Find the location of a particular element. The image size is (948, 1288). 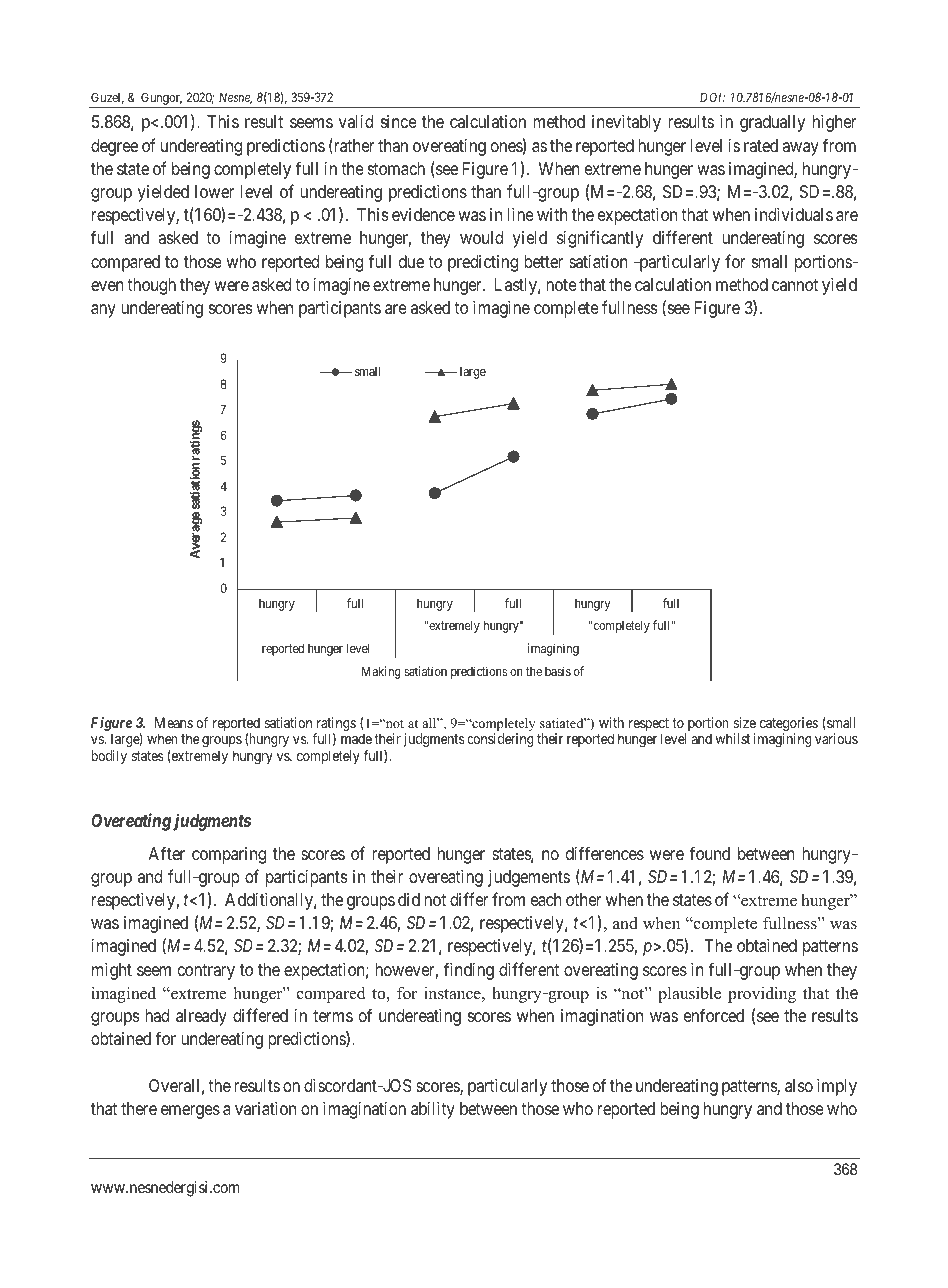

ability is located at coordinates (433, 1110).
